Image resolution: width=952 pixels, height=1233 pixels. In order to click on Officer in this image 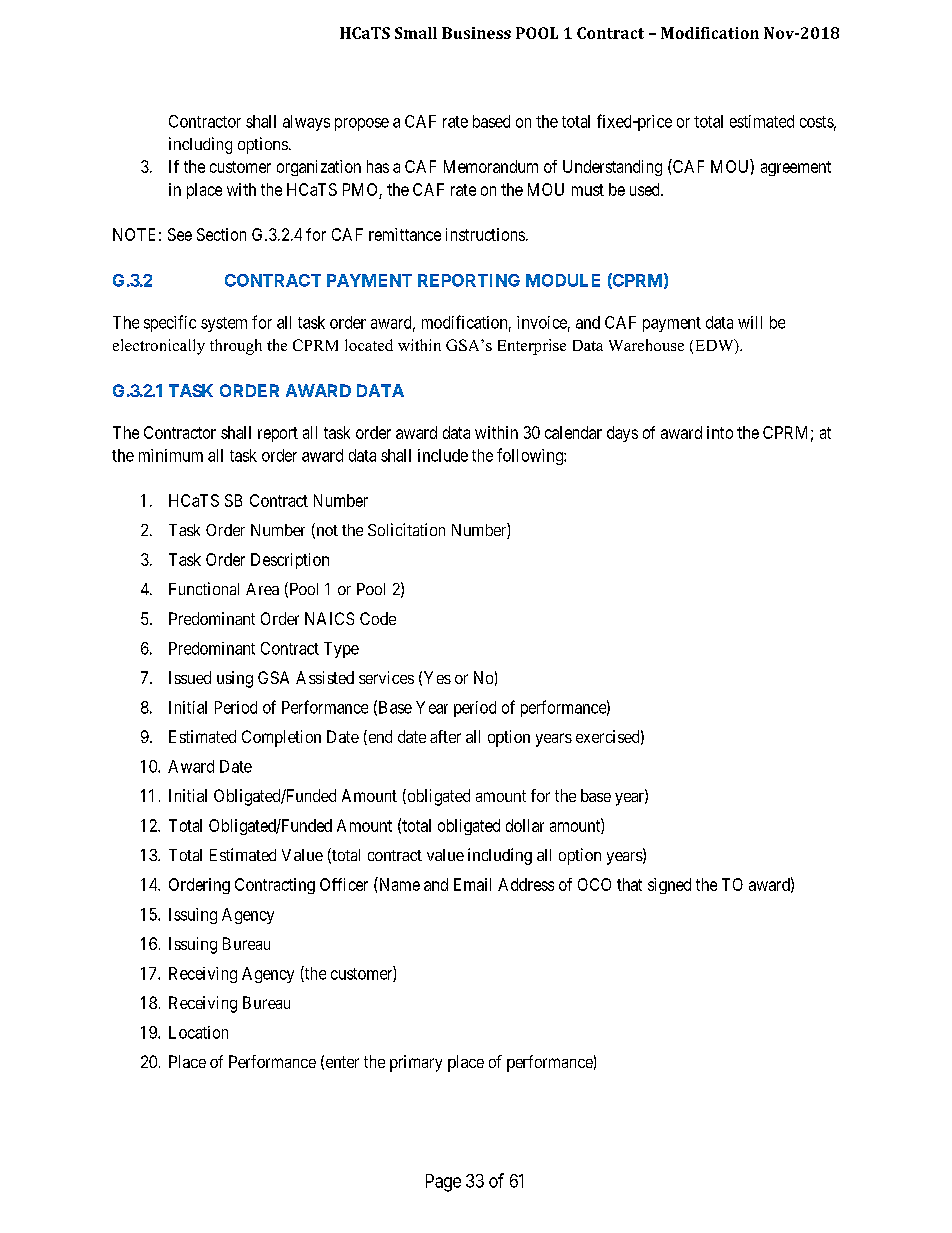, I will do `click(344, 884)`.
